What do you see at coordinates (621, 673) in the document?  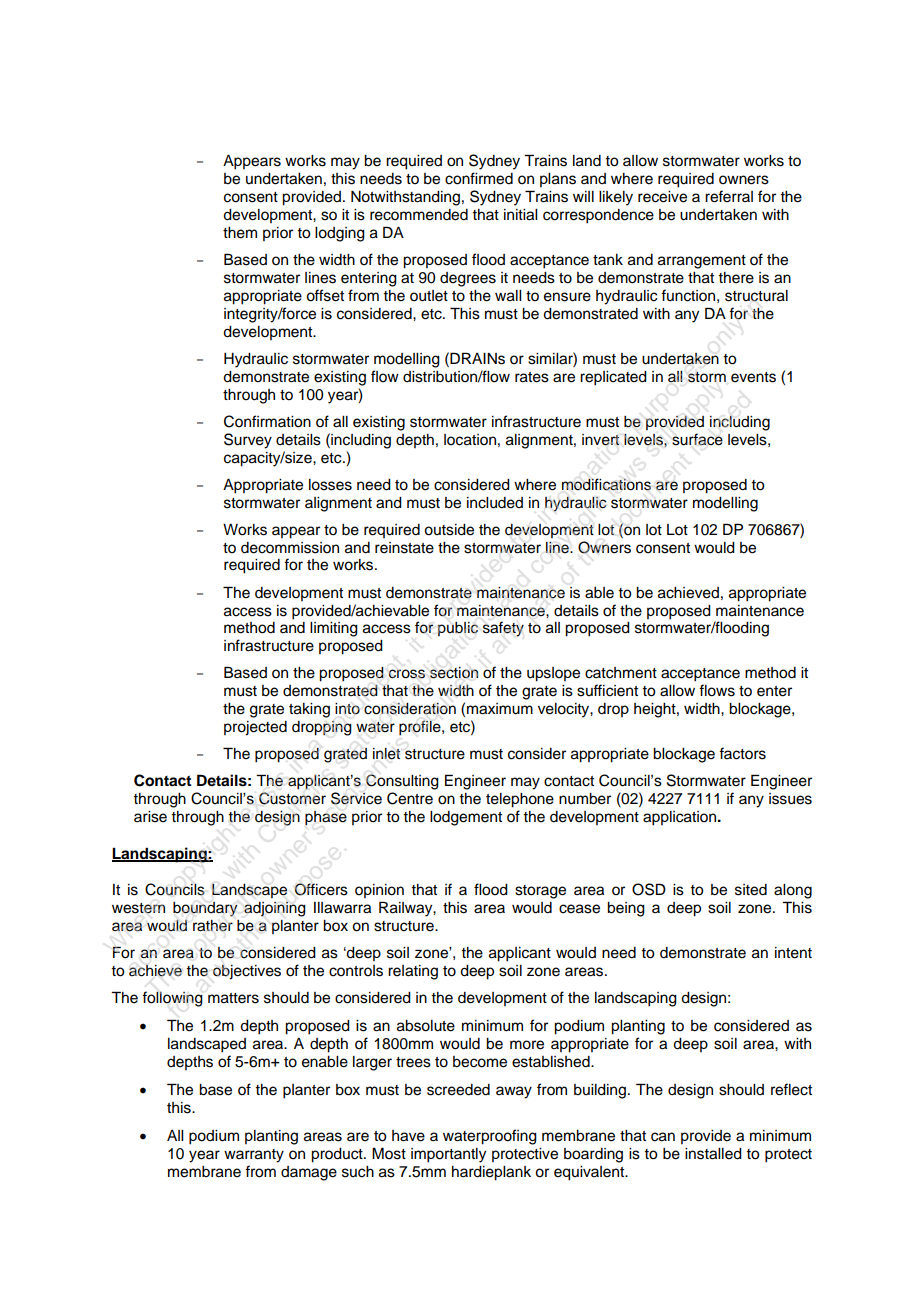 I see `catchment` at bounding box center [621, 673].
